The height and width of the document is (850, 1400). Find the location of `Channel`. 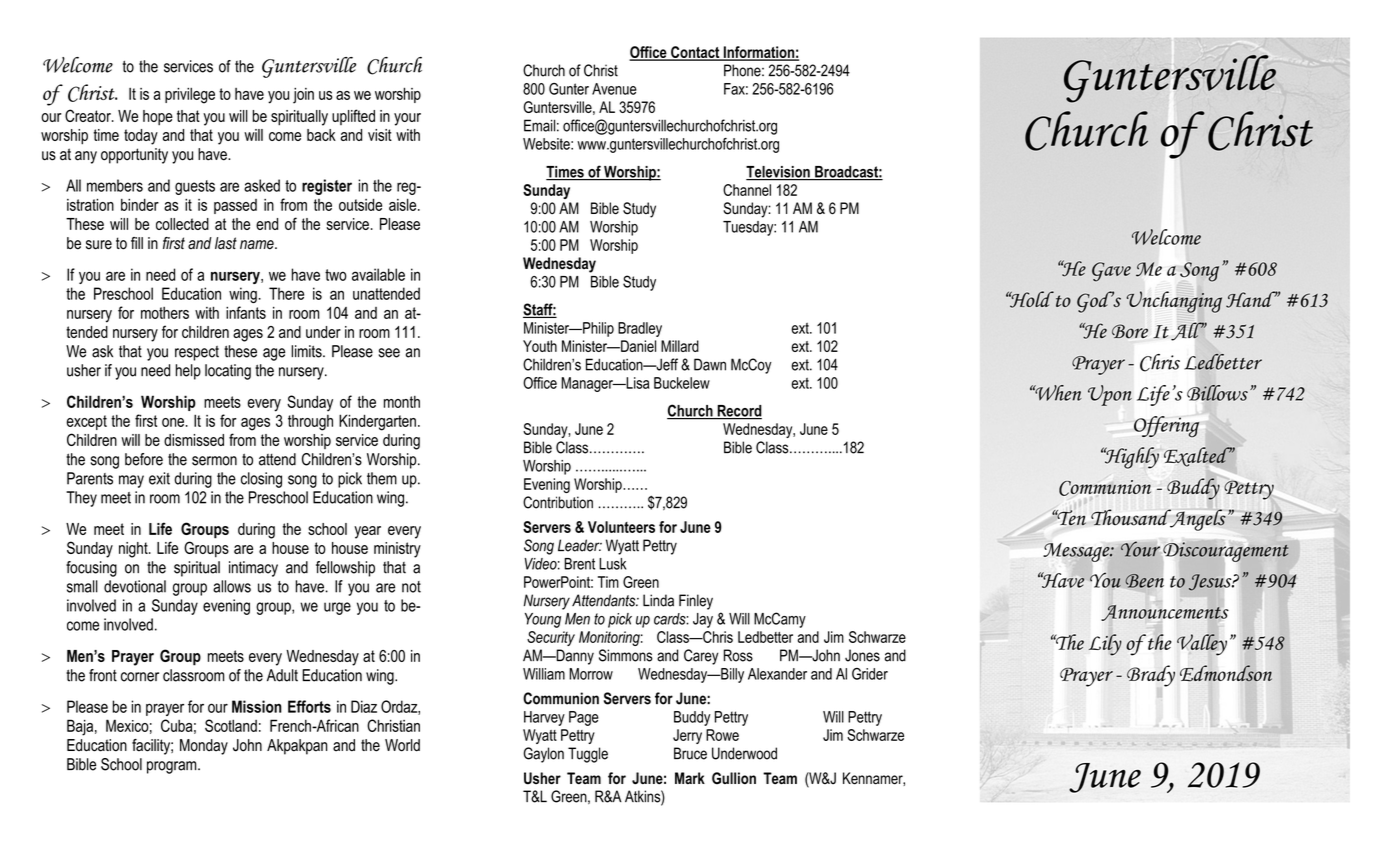

Channel is located at coordinates (747, 190).
